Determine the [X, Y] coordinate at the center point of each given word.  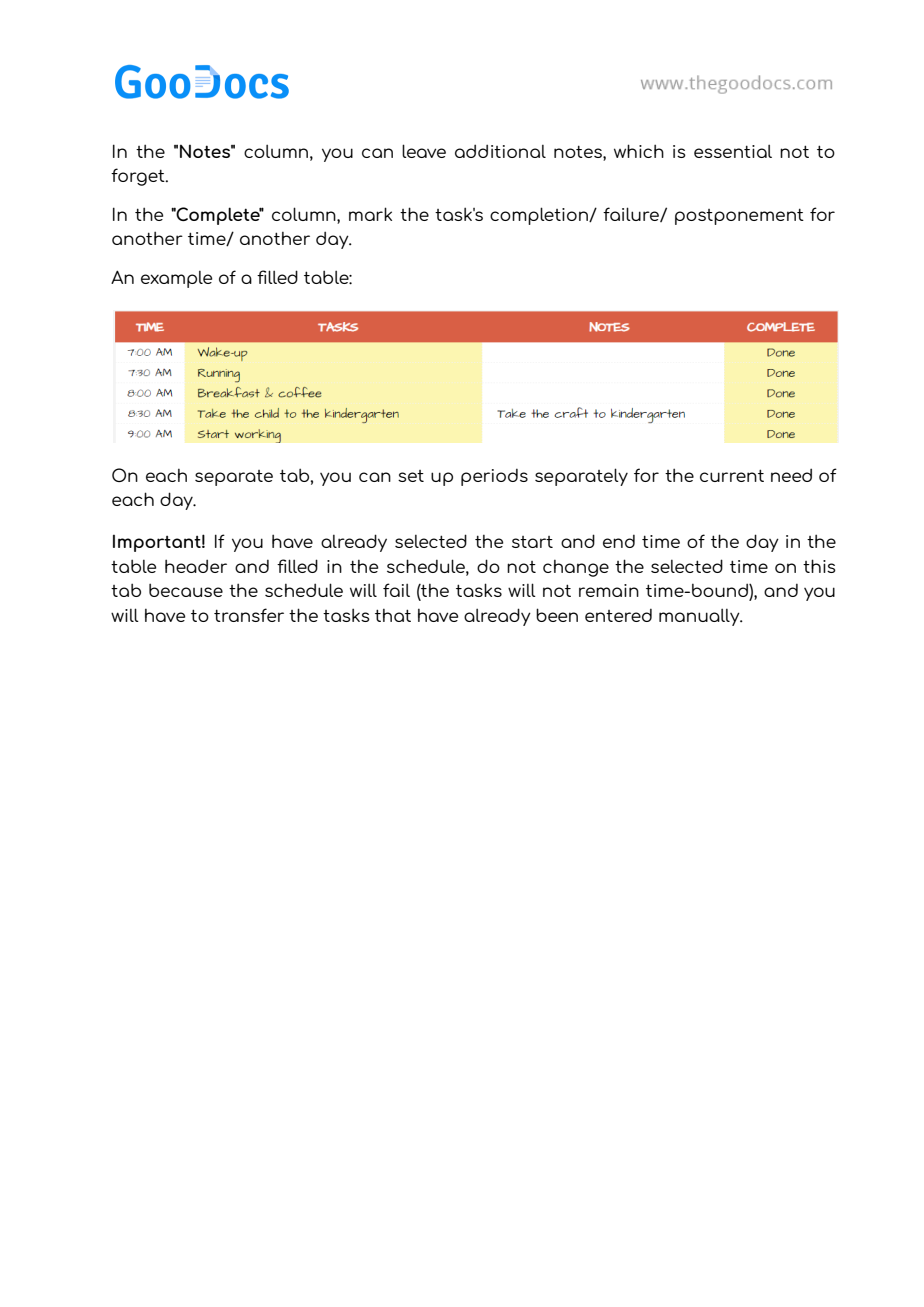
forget [139, 177]
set [411, 476]
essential [733, 151]
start [532, 542]
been [557, 615]
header [196, 566]
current [732, 475]
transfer [249, 615]
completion [540, 216]
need [791, 475]
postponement [739, 216]
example [176, 279]
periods [494, 477]
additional [500, 151]
